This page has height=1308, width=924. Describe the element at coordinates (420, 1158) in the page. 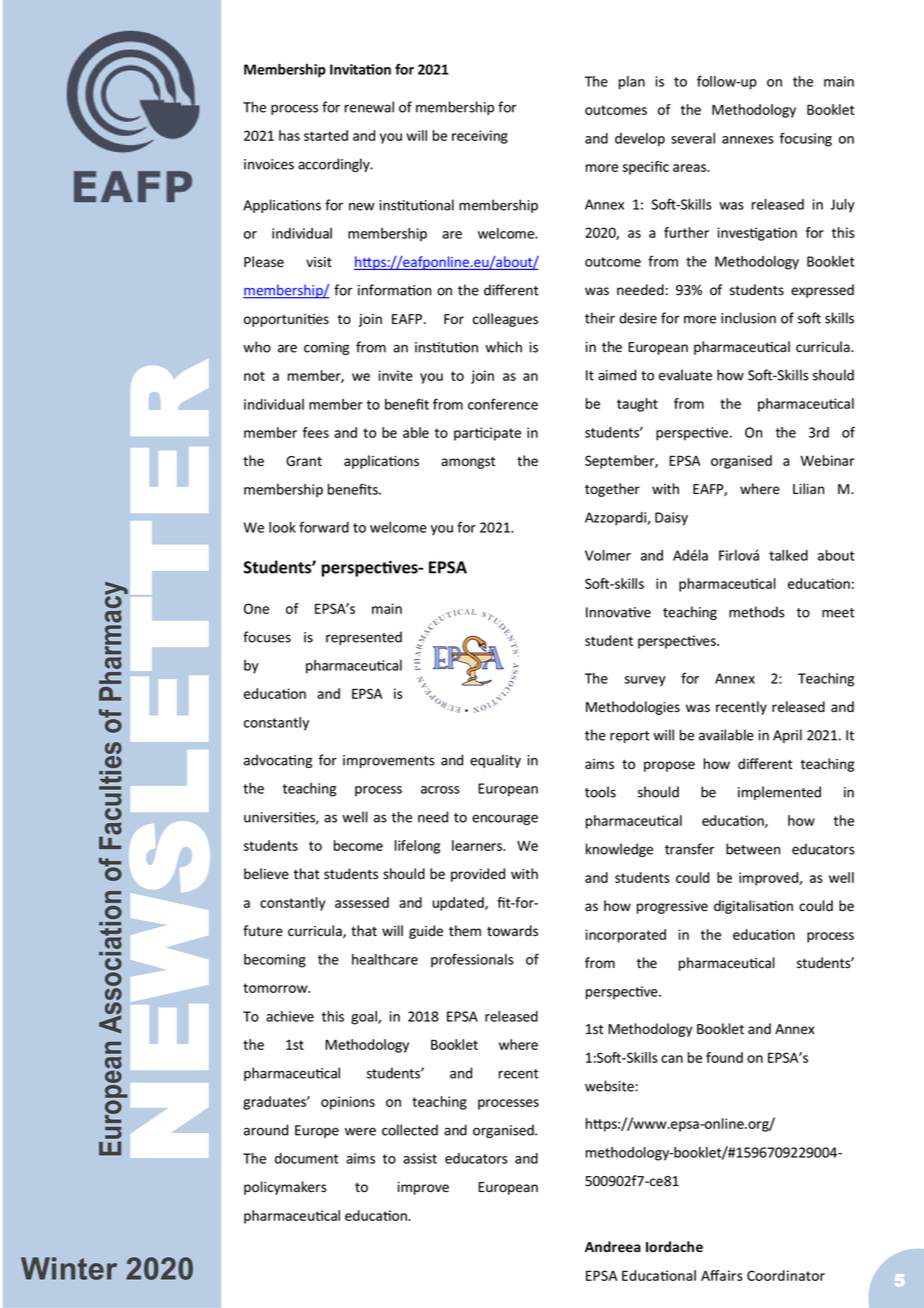

I see `assist` at that location.
